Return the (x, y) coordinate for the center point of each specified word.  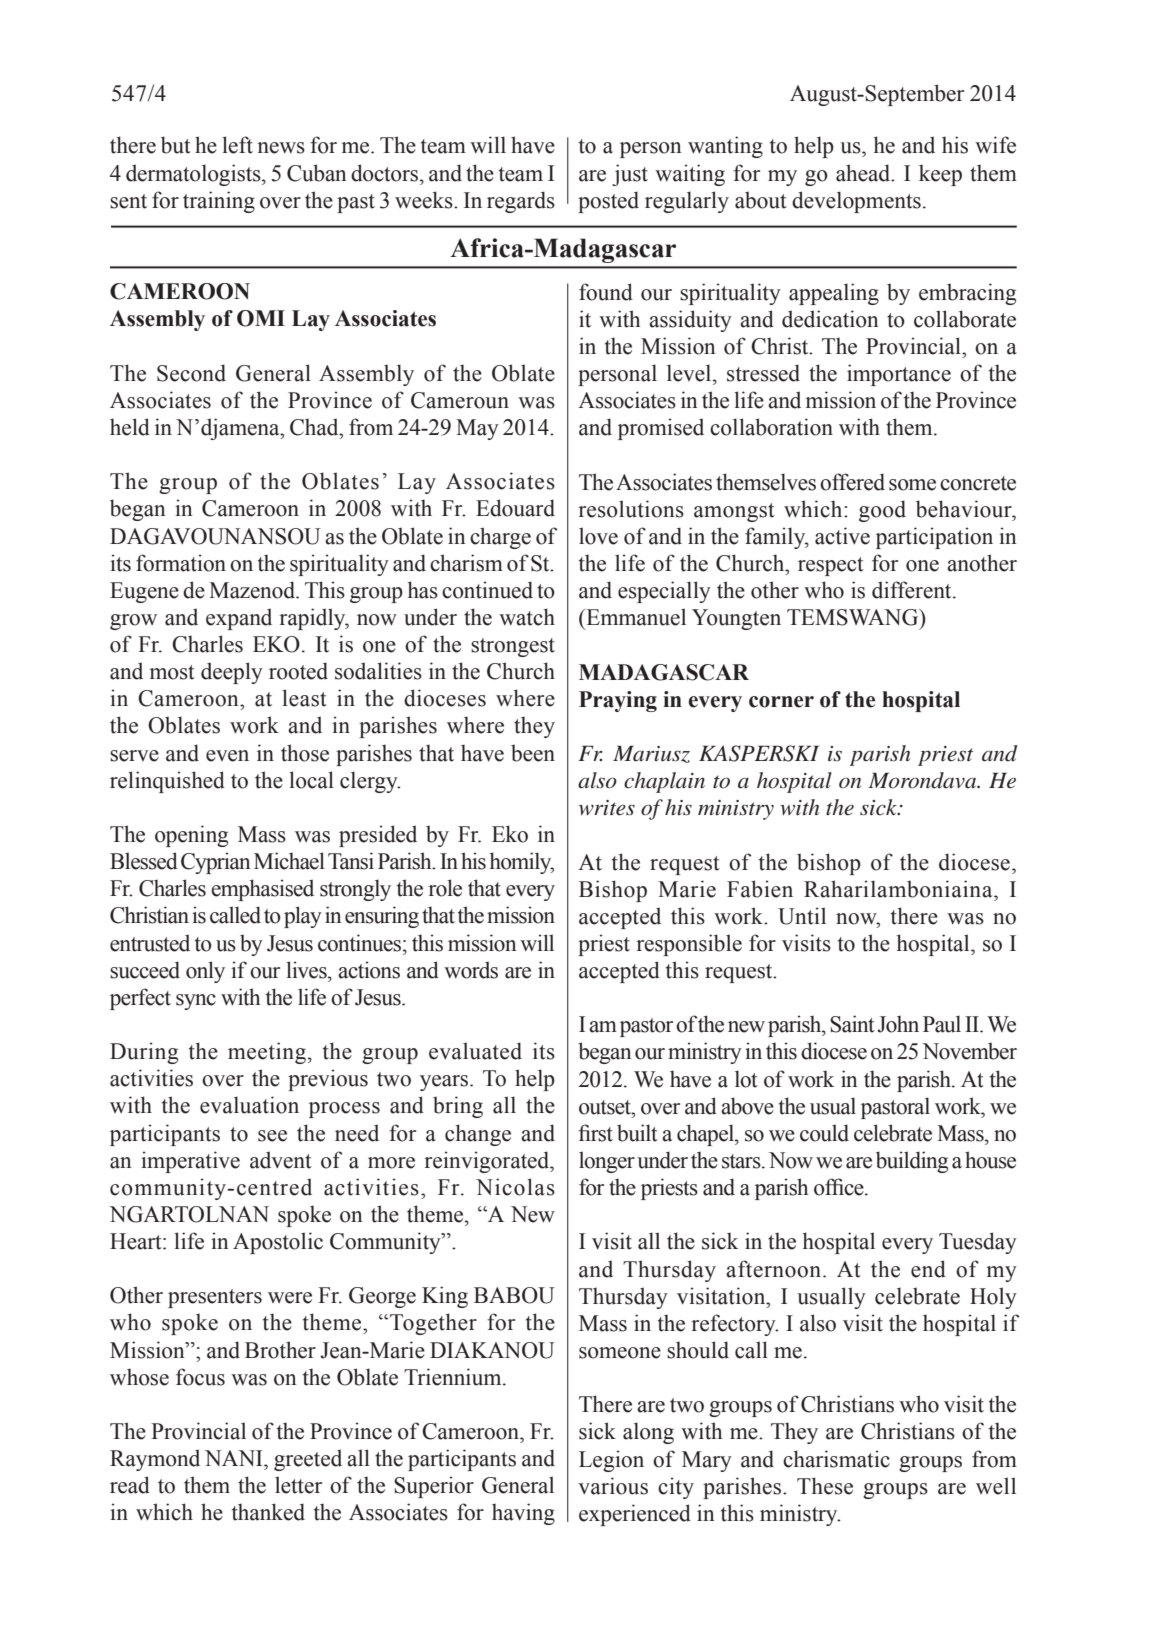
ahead (864, 173)
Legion (611, 1461)
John (898, 1024)
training (219, 202)
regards (521, 202)
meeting (267, 1053)
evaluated (475, 1051)
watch (527, 617)
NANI (235, 1458)
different (913, 590)
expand (239, 619)
